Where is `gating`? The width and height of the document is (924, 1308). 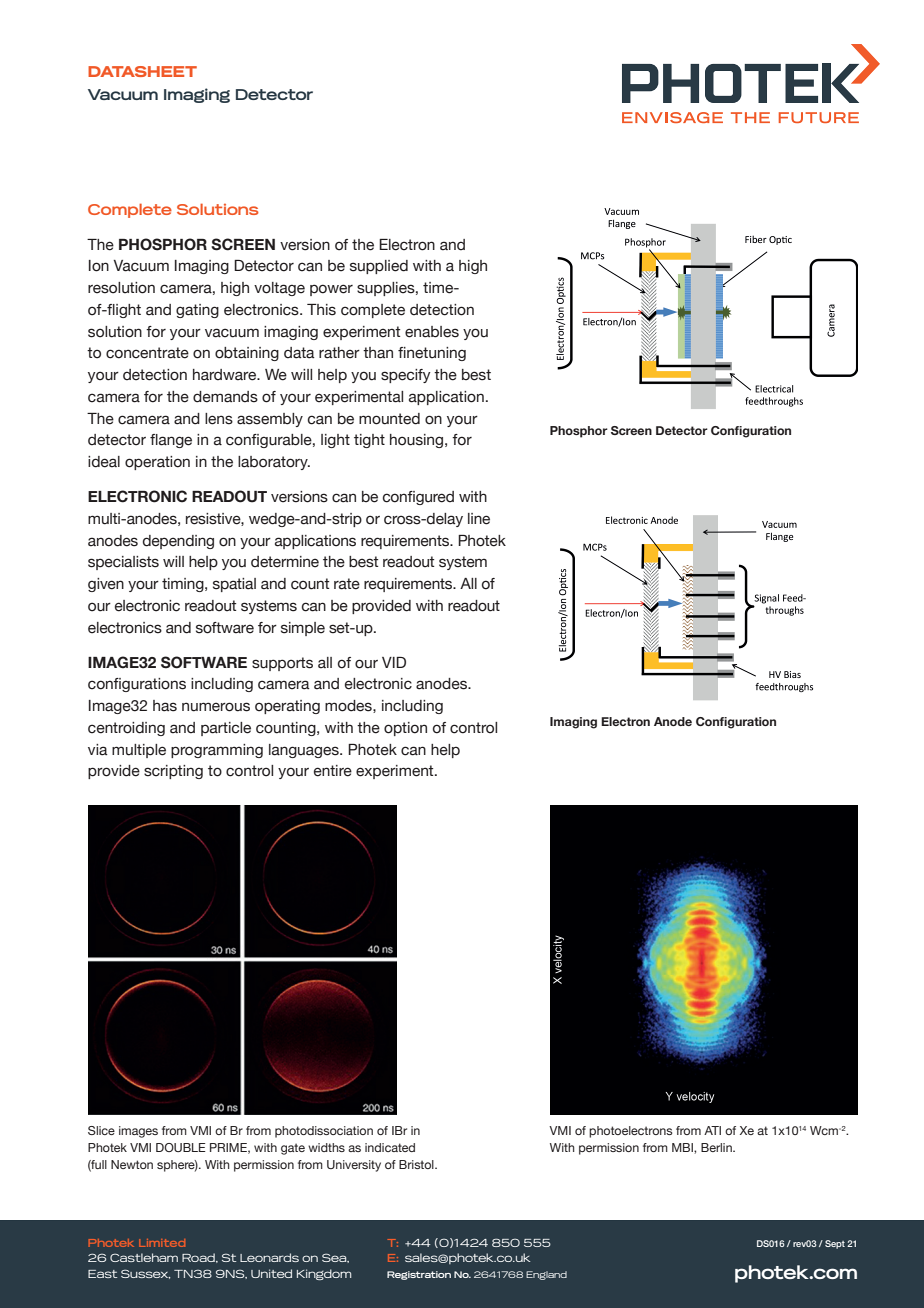
gating is located at coordinates (197, 311).
